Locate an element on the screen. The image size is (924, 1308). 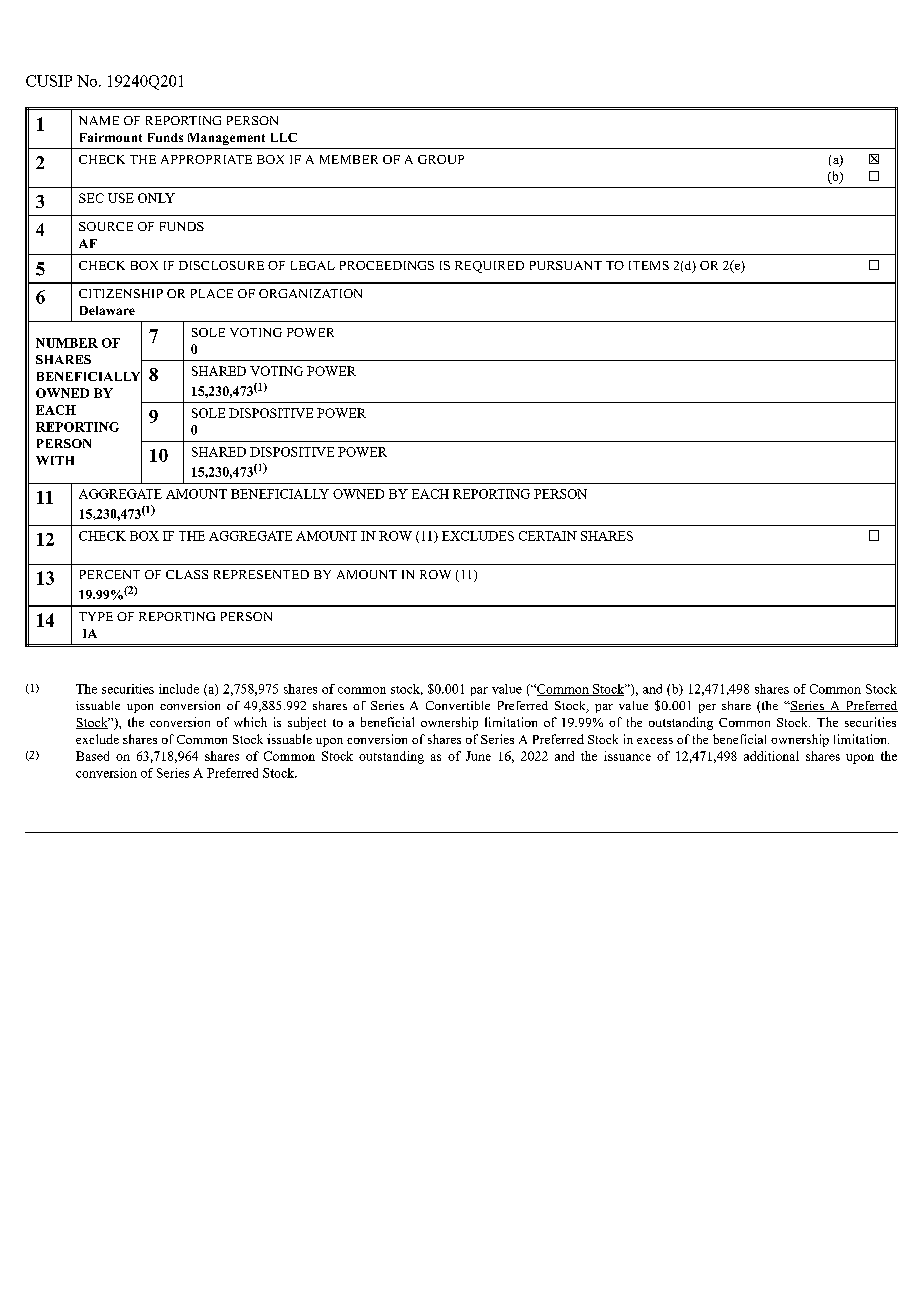
WITH is located at coordinates (55, 460).
